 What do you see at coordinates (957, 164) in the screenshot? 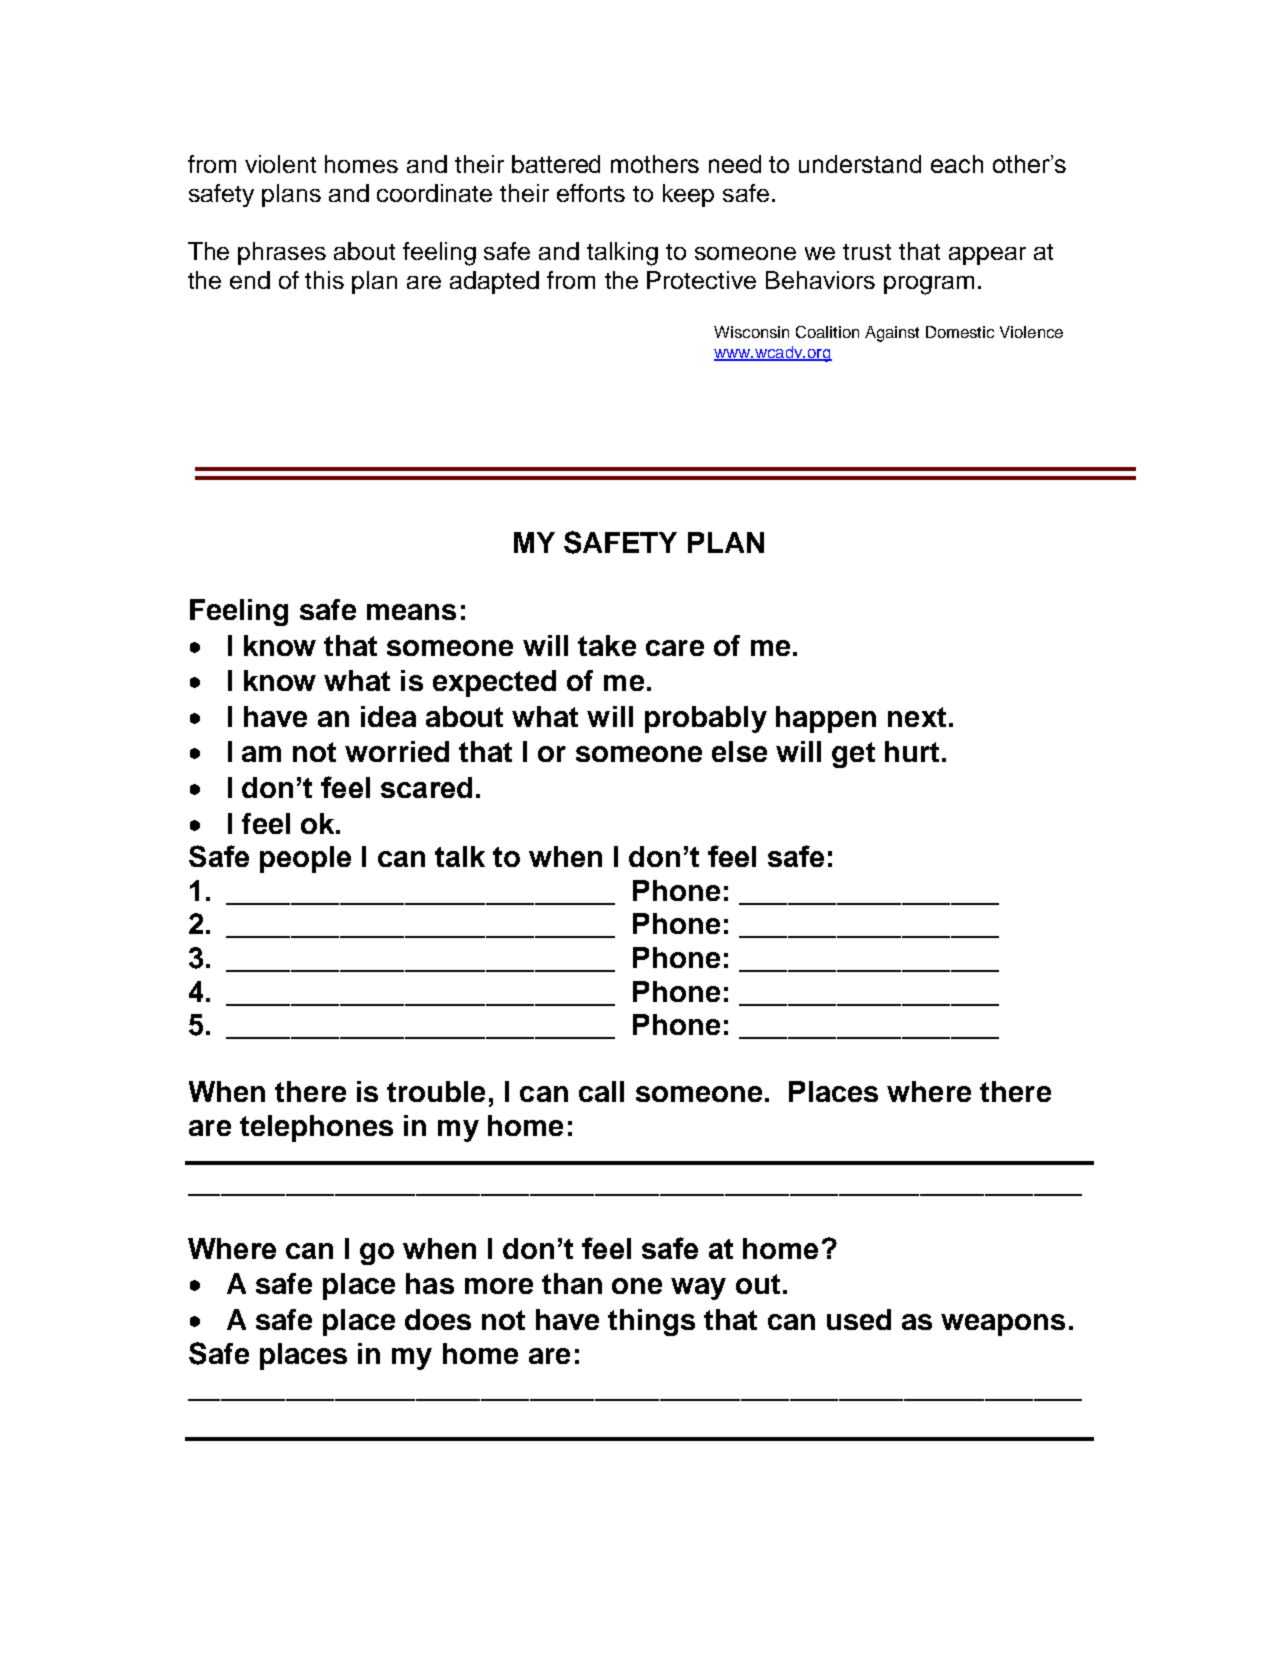
I see `each` at bounding box center [957, 164].
